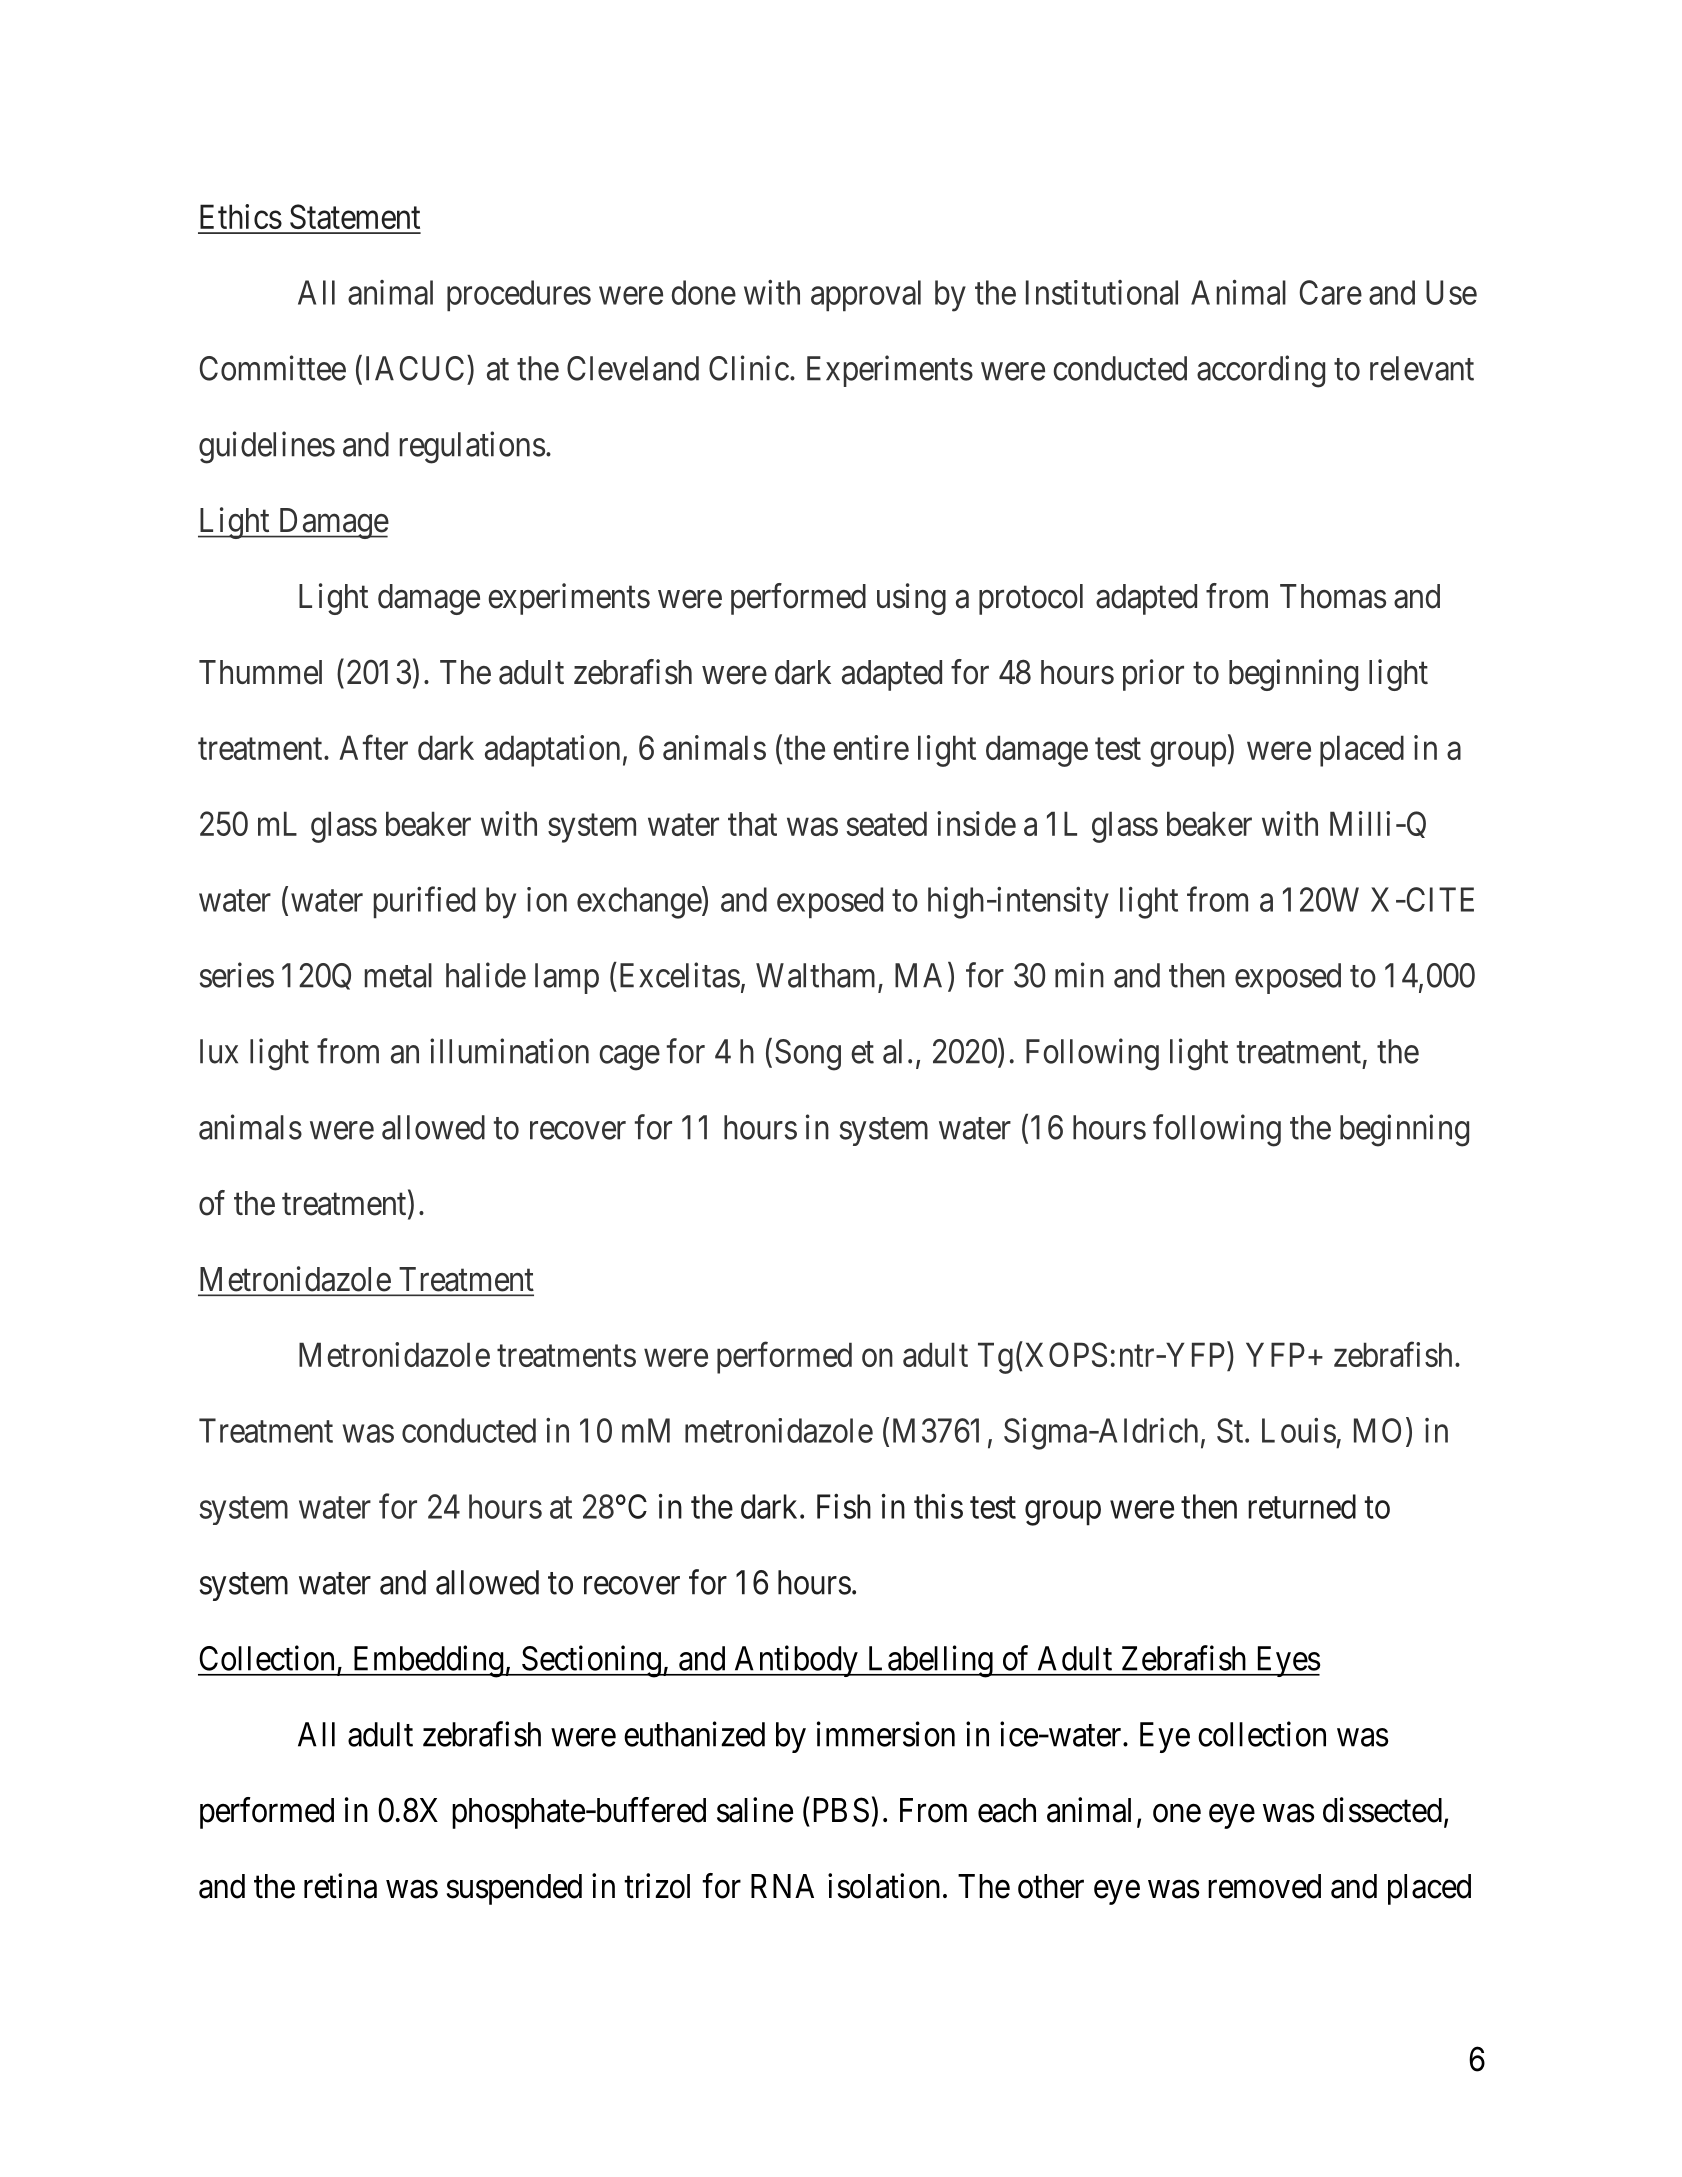  What do you see at coordinates (815, 975) in the screenshot?
I see `Waltham` at bounding box center [815, 975].
